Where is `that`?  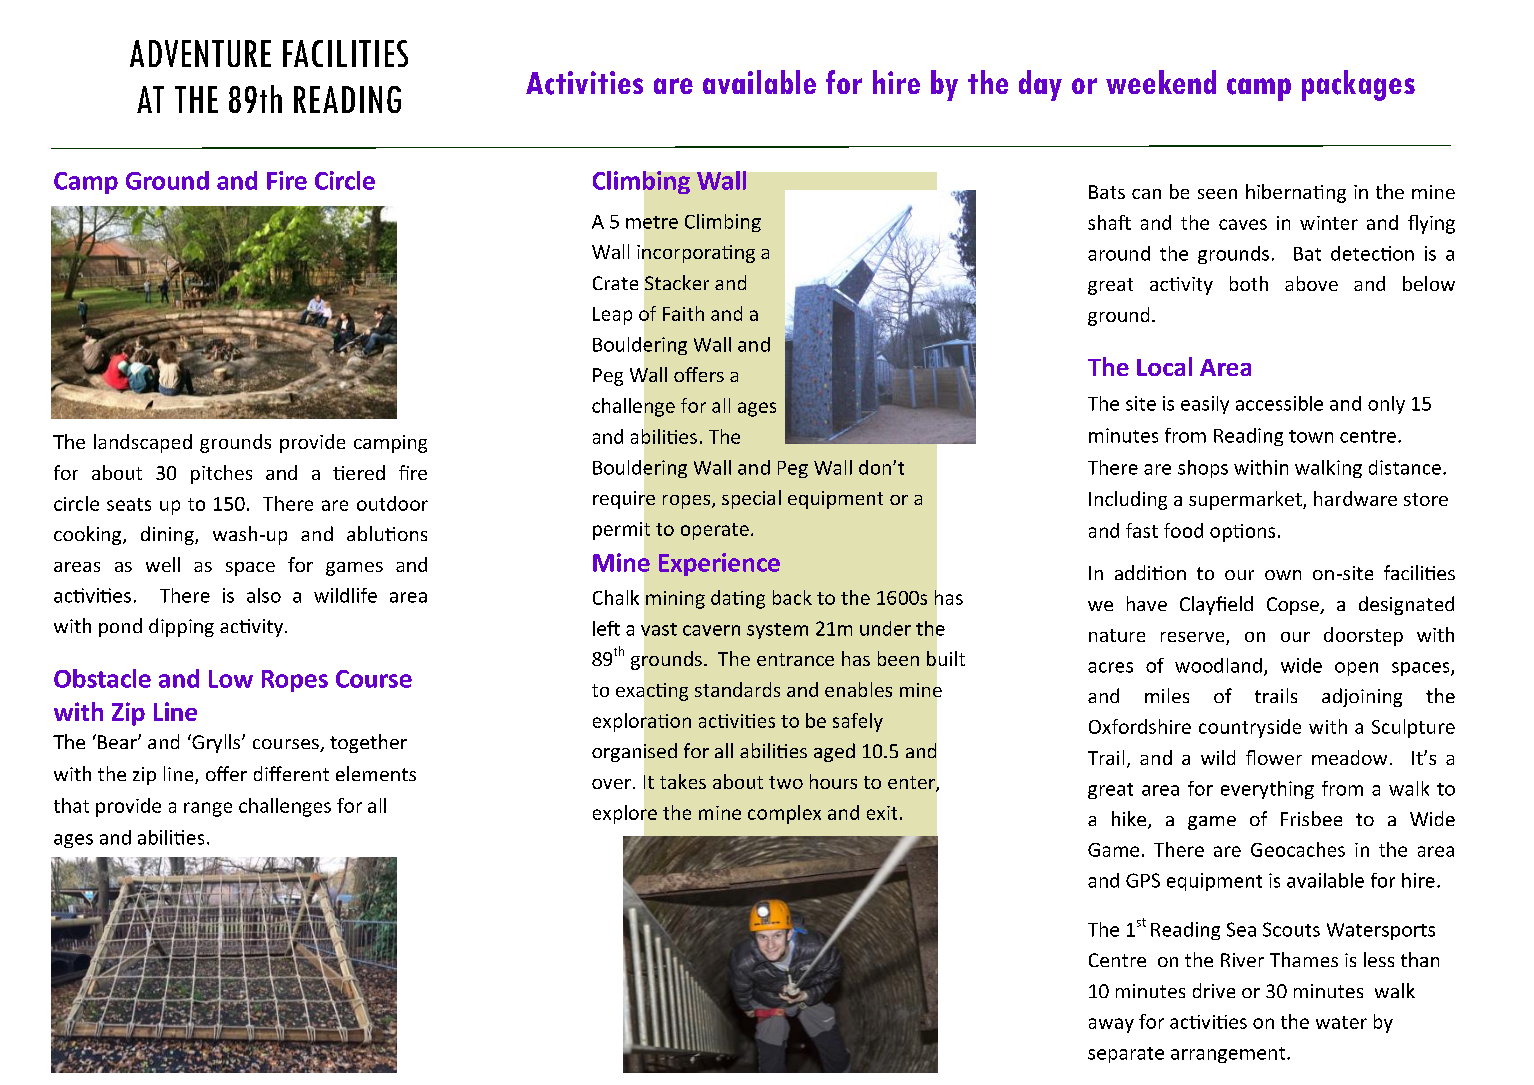 that is located at coordinates (71, 805).
